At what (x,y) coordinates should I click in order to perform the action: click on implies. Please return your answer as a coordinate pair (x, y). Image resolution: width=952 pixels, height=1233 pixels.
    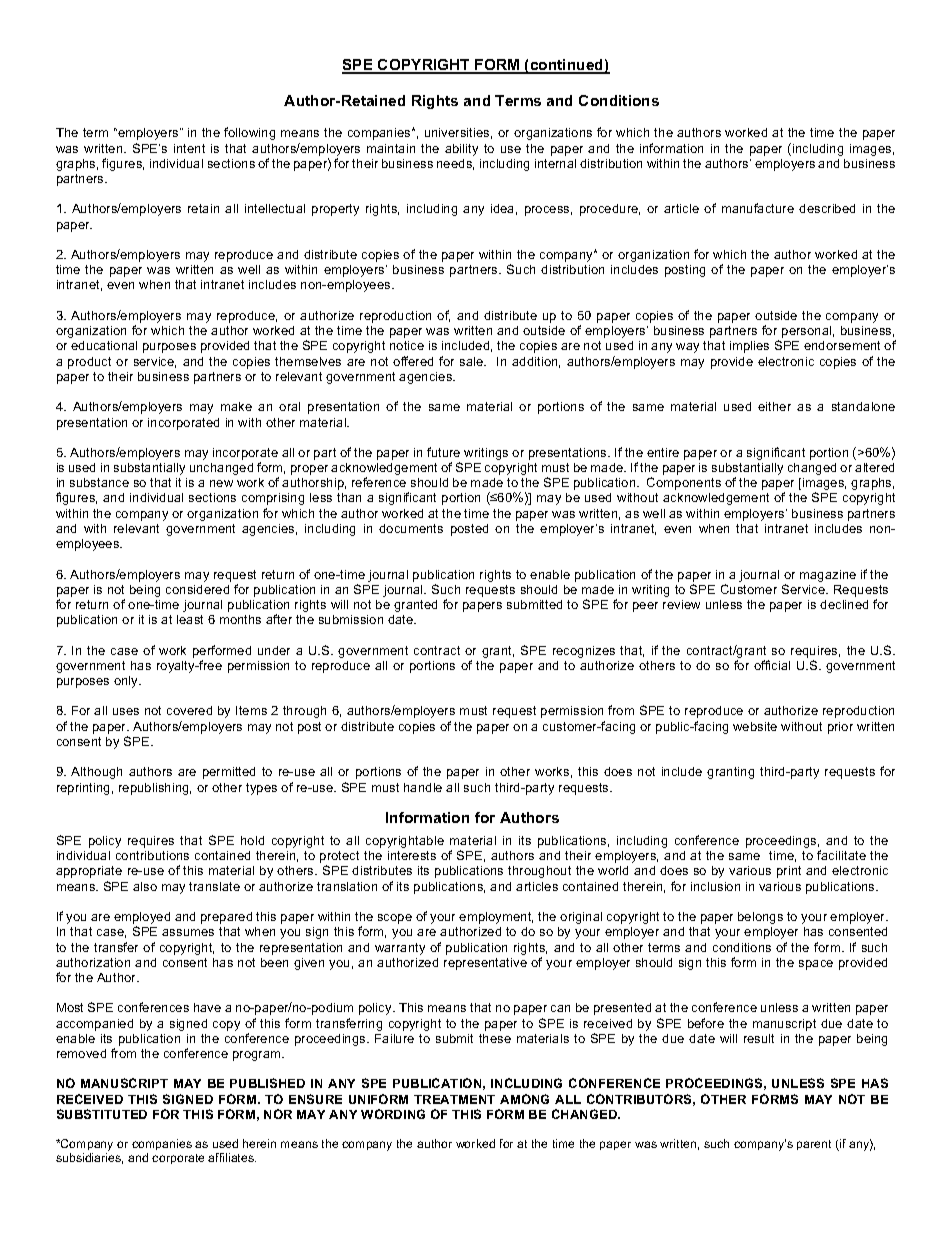
    Looking at the image, I should click on (749, 347).
